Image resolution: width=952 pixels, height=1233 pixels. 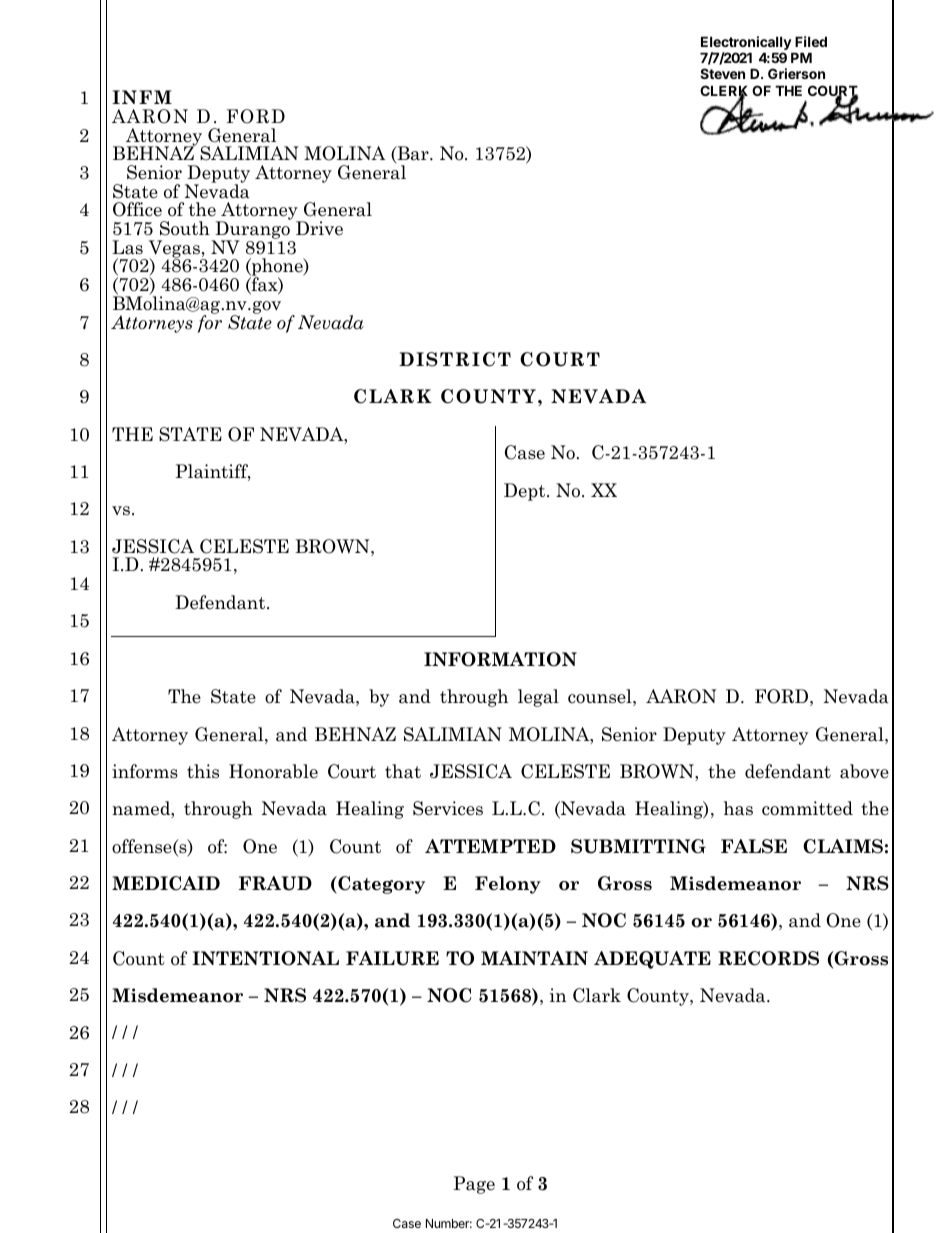 I want to click on above, so click(x=864, y=771).
